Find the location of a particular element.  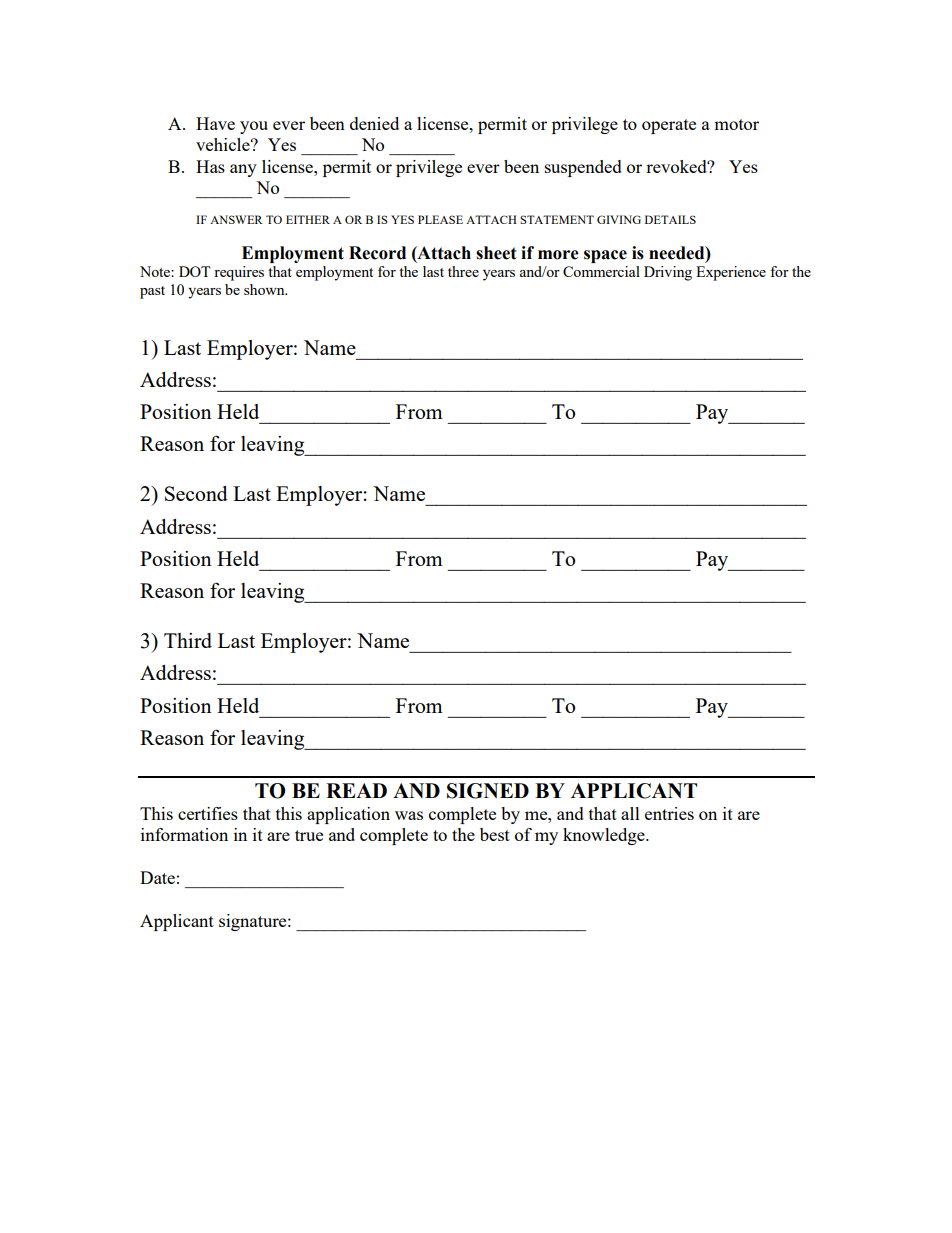

SIGNED is located at coordinates (488, 791).
